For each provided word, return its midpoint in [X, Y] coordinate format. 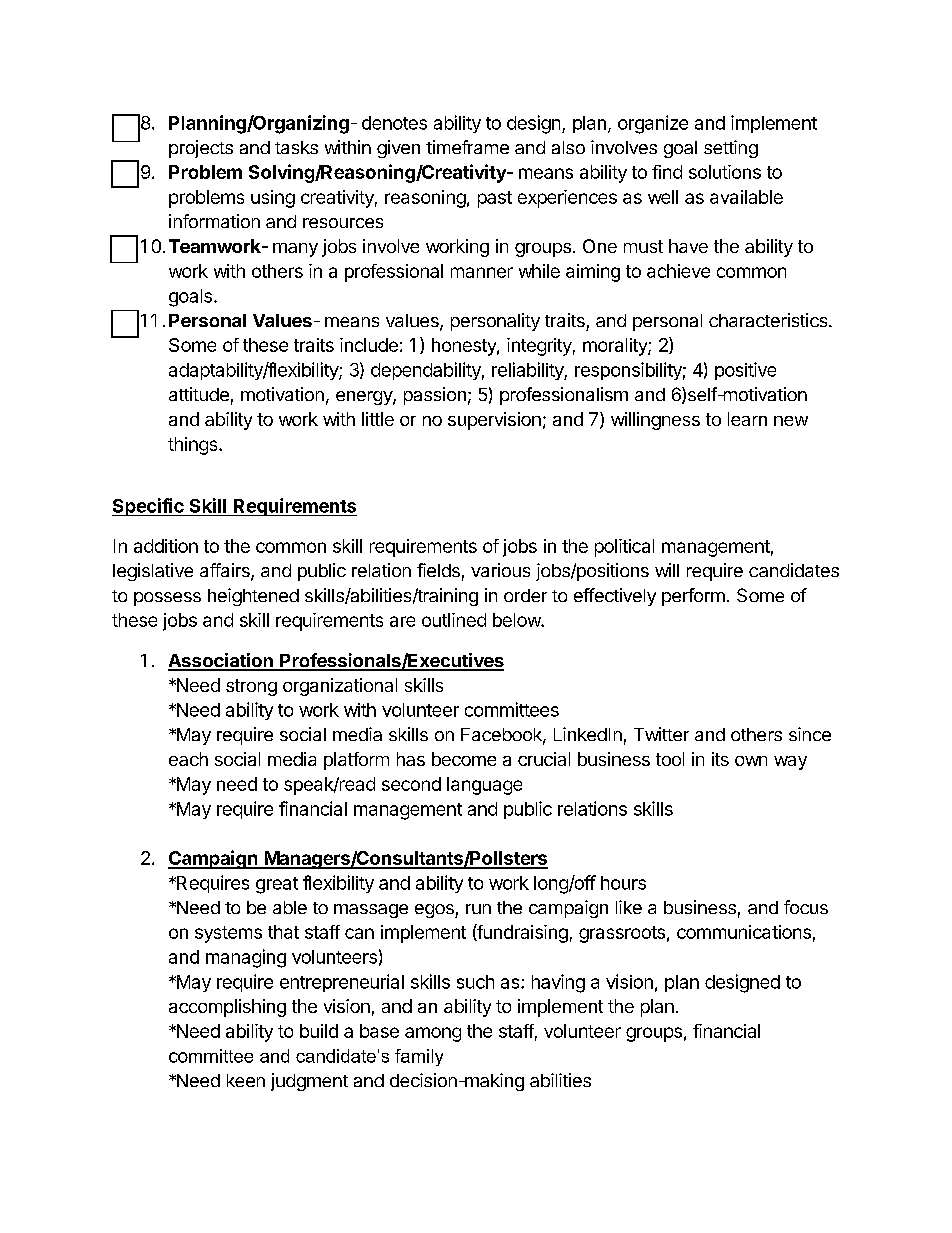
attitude [199, 394]
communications [744, 932]
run [478, 909]
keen [246, 1080]
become [464, 759]
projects [201, 149]
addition [166, 546]
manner [482, 272]
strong [251, 687]
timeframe [467, 147]
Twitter [661, 734]
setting [731, 149]
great [277, 885]
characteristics [769, 320]
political [624, 548]
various [500, 570]
